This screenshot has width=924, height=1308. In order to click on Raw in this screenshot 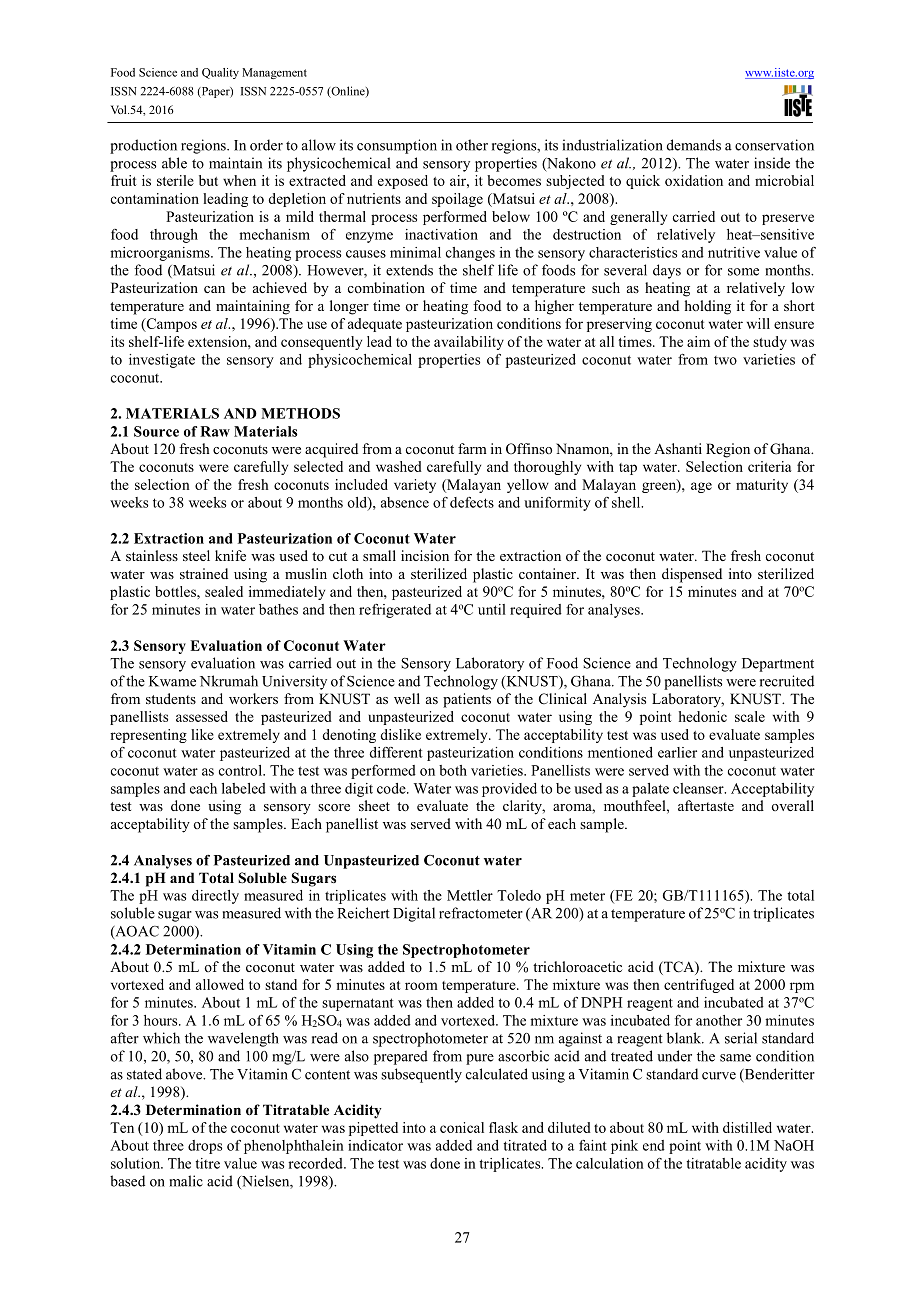, I will do `click(215, 431)`.
